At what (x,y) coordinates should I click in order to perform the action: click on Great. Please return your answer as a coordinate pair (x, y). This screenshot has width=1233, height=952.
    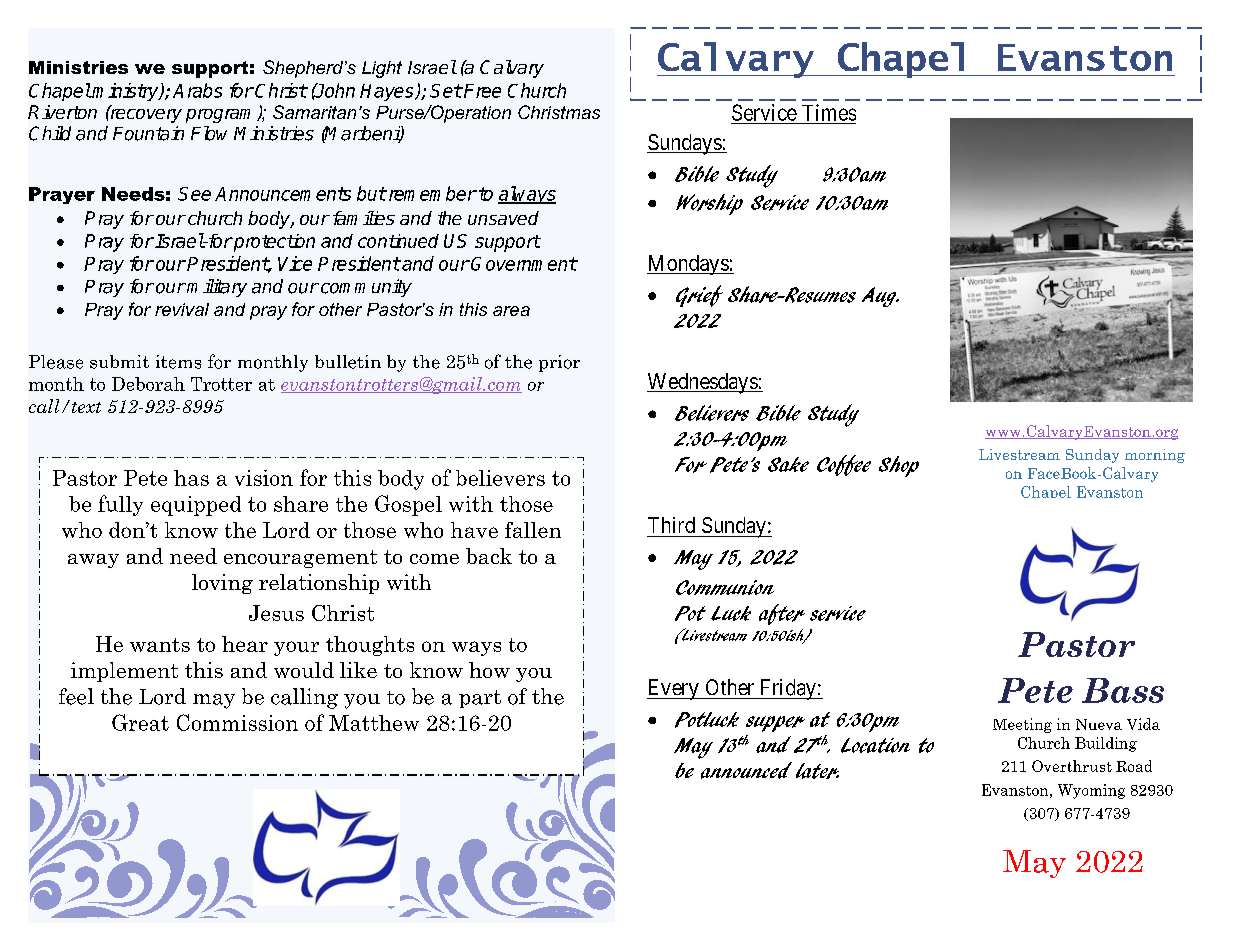
    Looking at the image, I should click on (140, 722).
